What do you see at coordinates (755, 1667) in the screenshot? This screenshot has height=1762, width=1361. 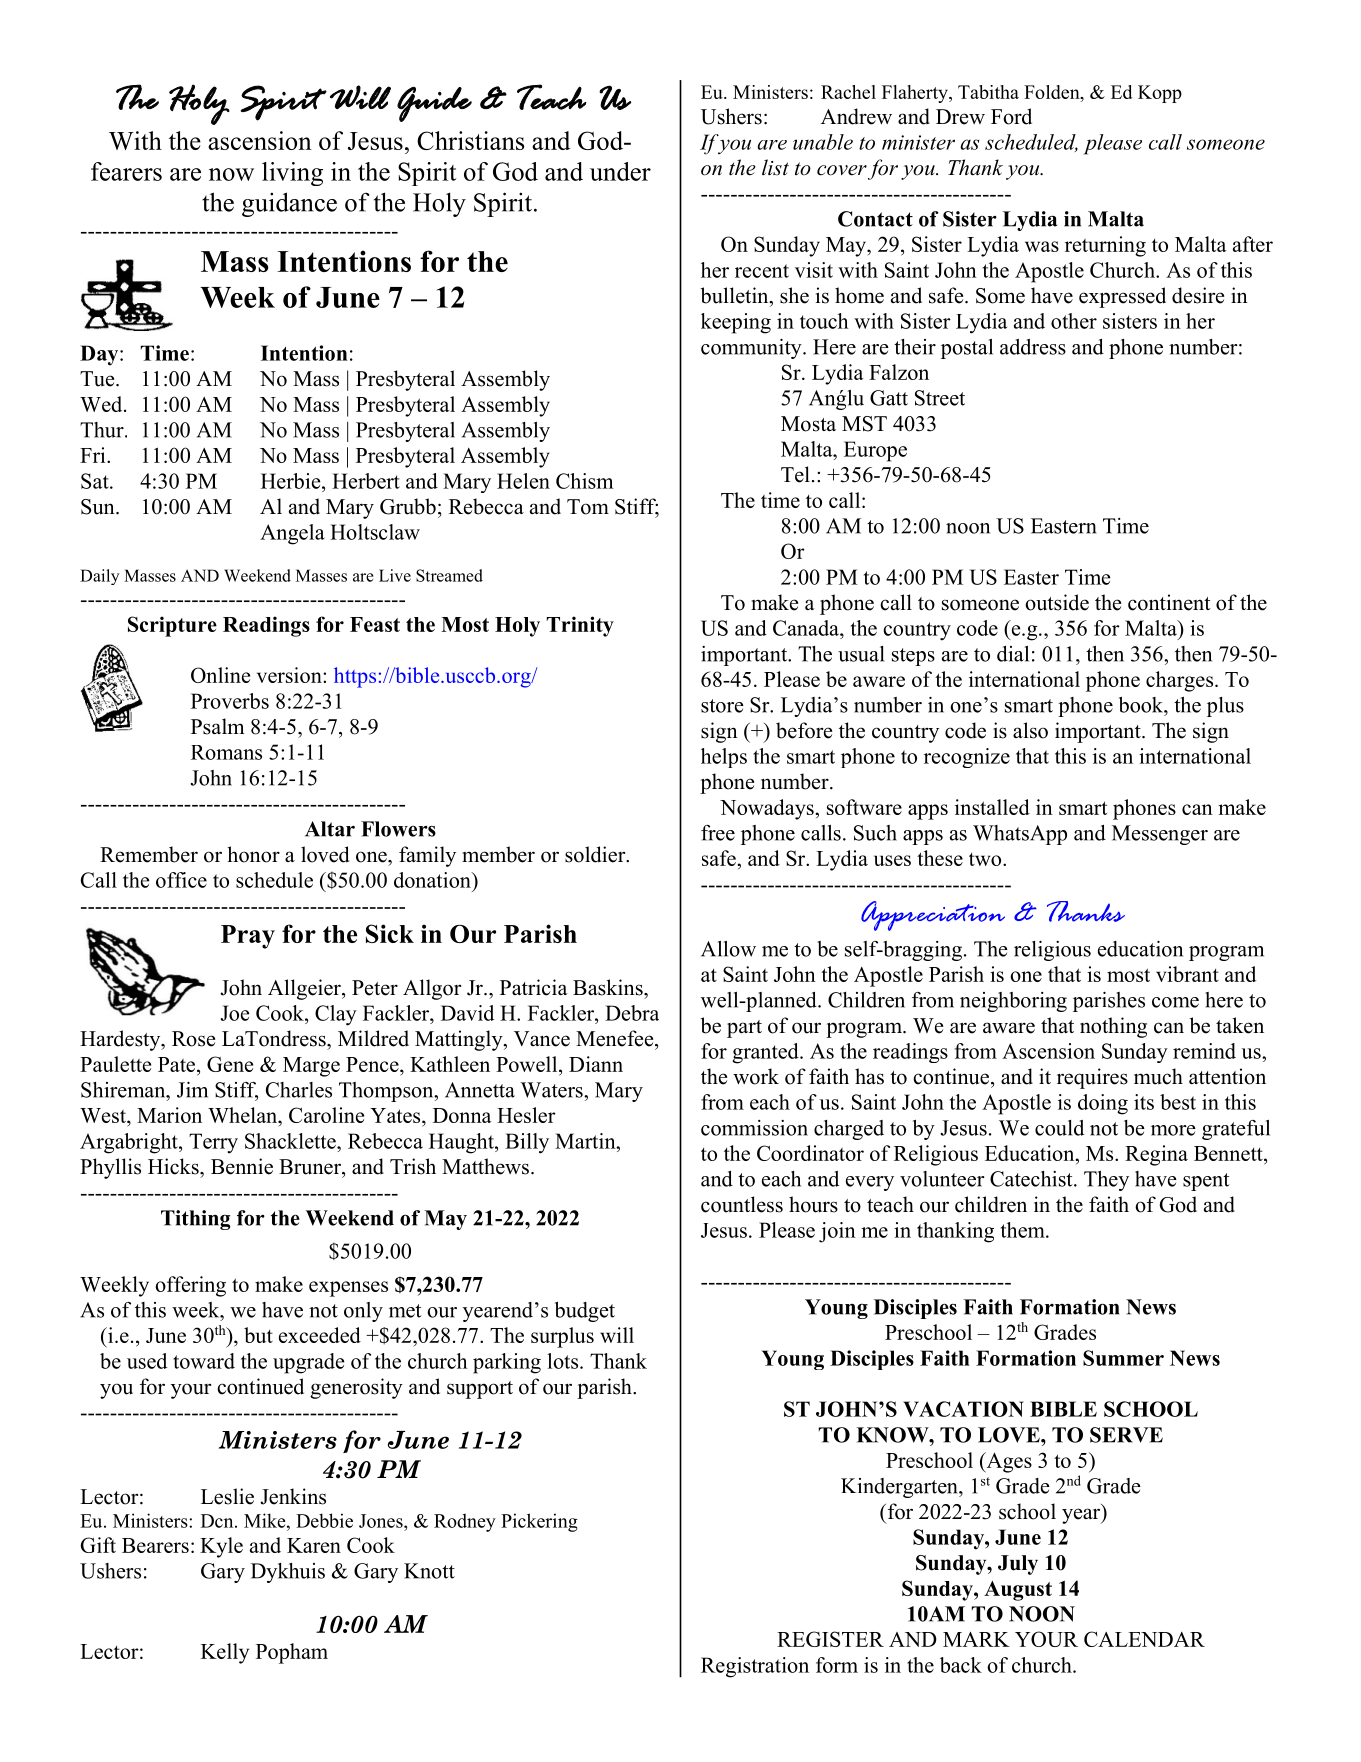 I see `Registration` at bounding box center [755, 1667].
